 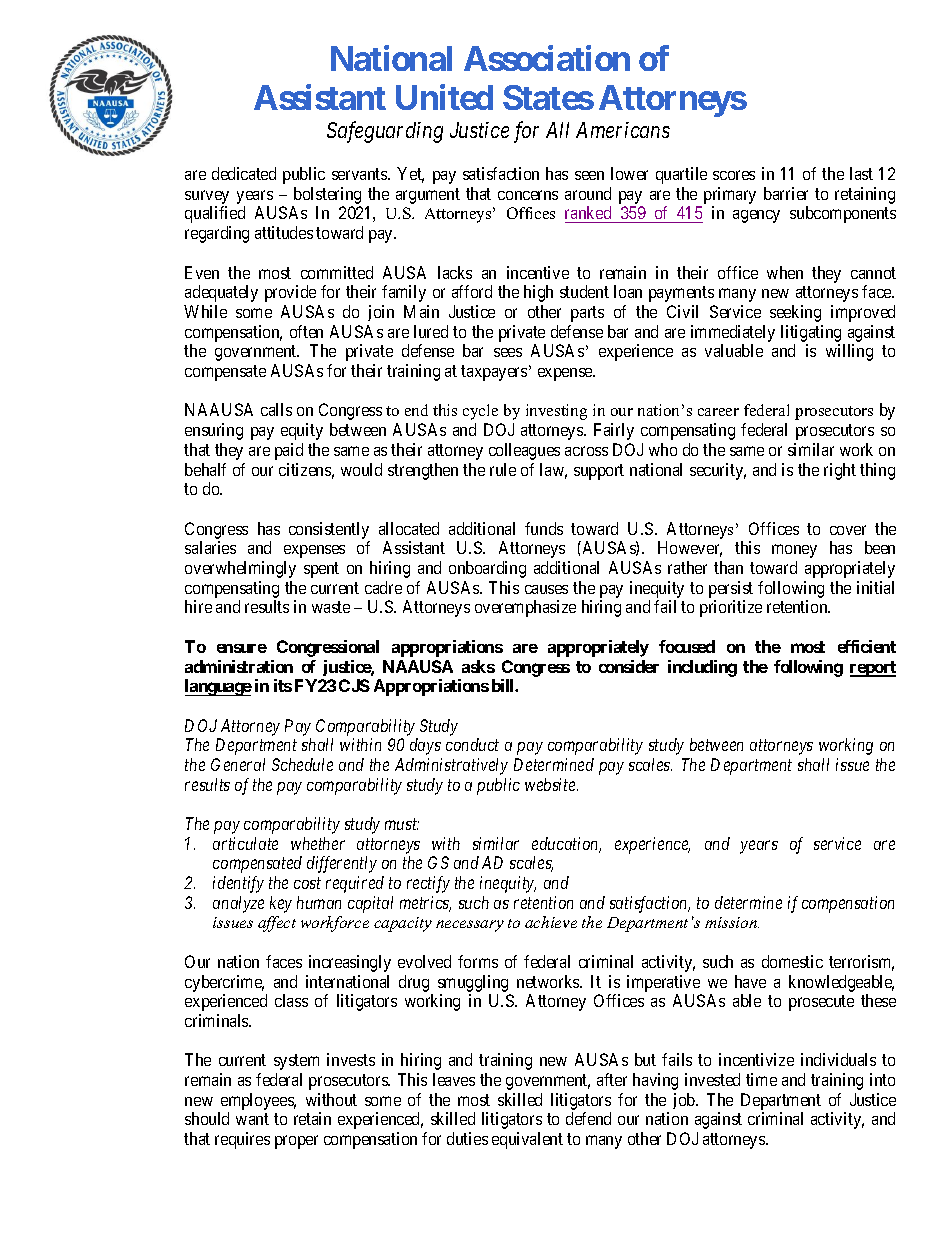 What do you see at coordinates (252, 1119) in the screenshot?
I see `want` at bounding box center [252, 1119].
